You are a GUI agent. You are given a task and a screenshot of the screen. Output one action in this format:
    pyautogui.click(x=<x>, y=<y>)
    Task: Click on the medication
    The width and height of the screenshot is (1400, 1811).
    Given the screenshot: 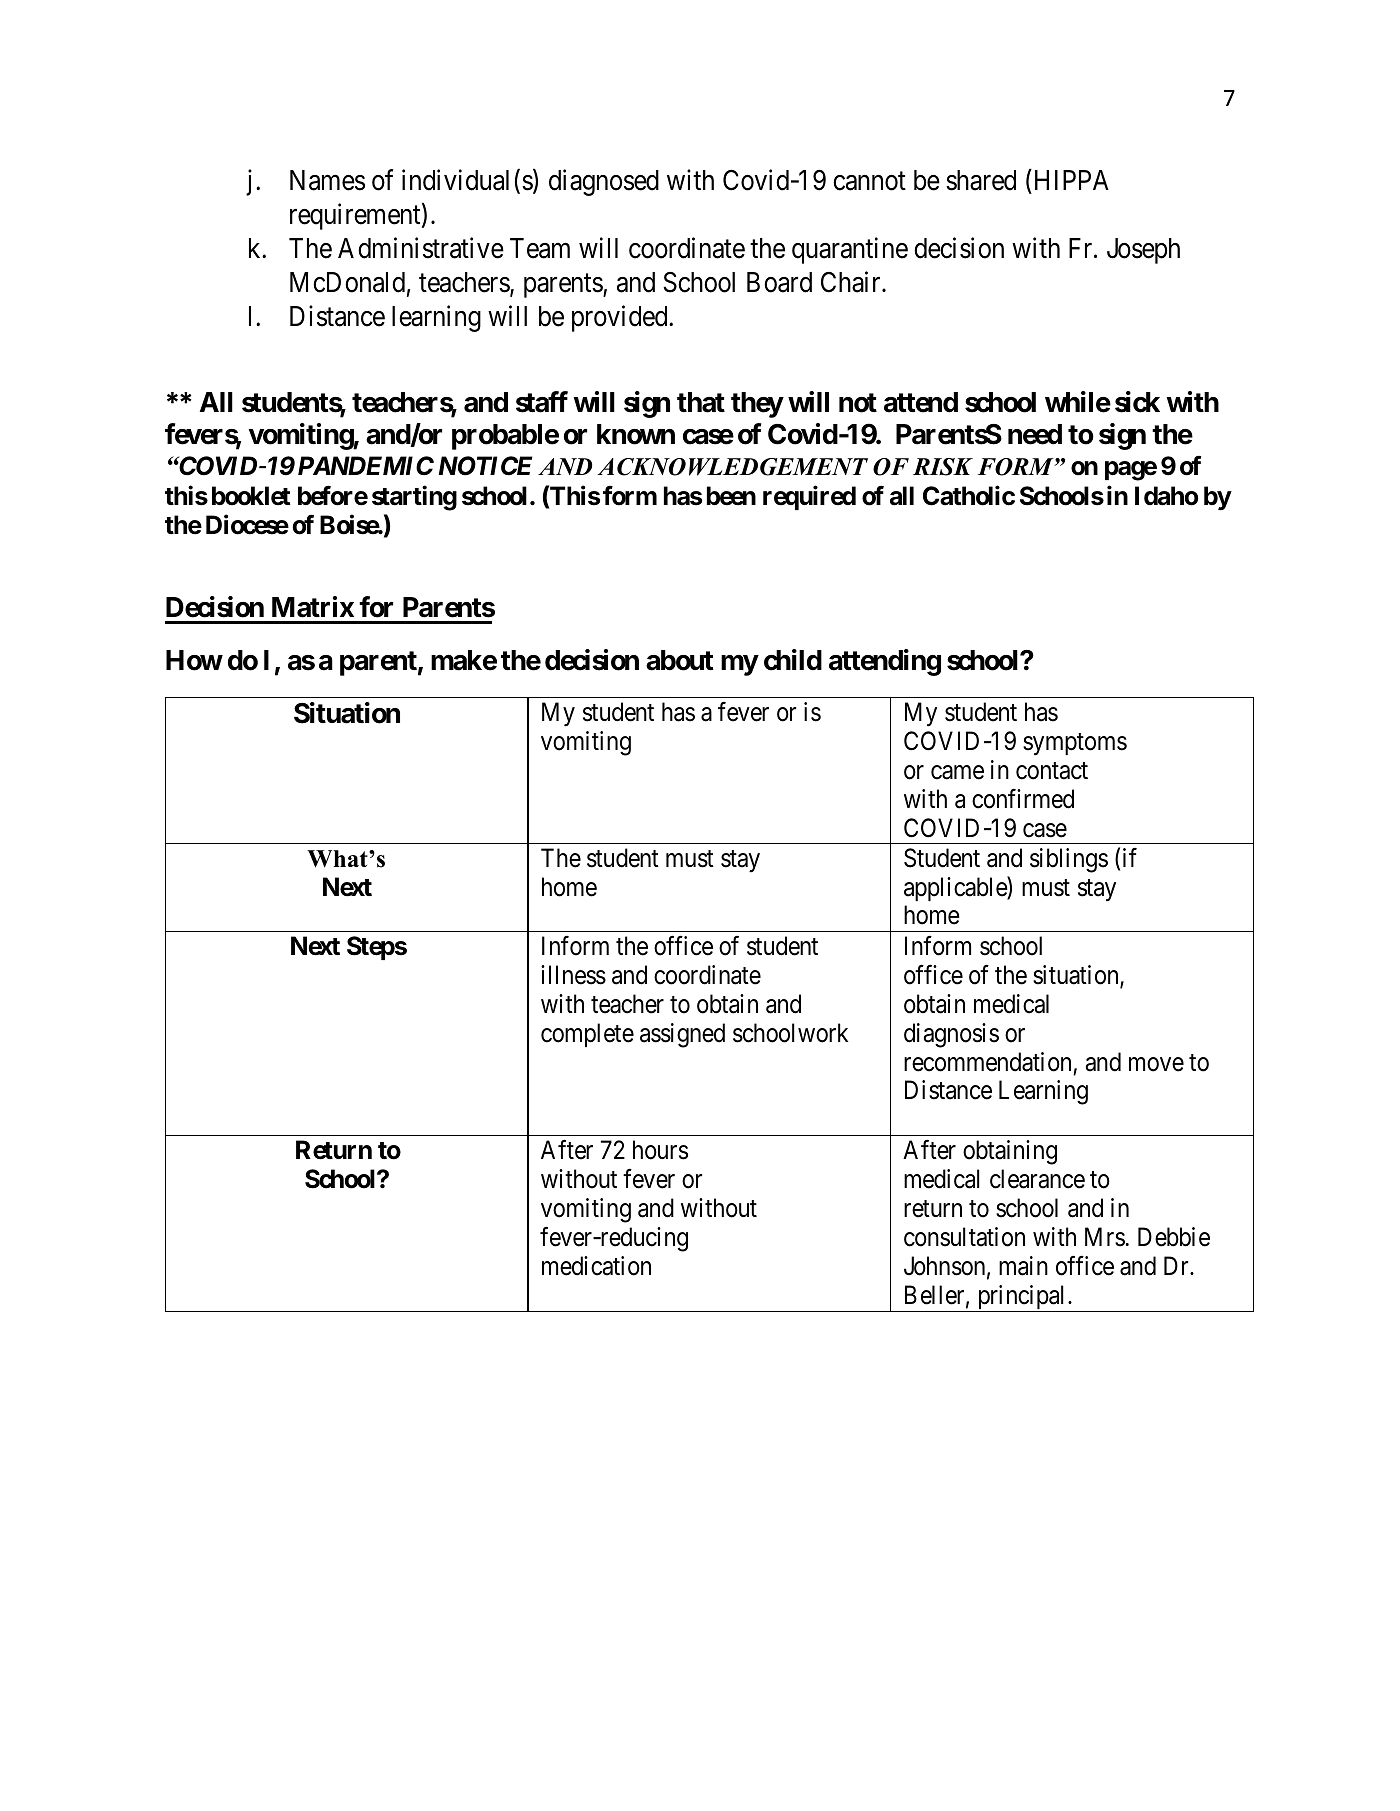 What is the action you would take?
    pyautogui.click(x=596, y=1266)
